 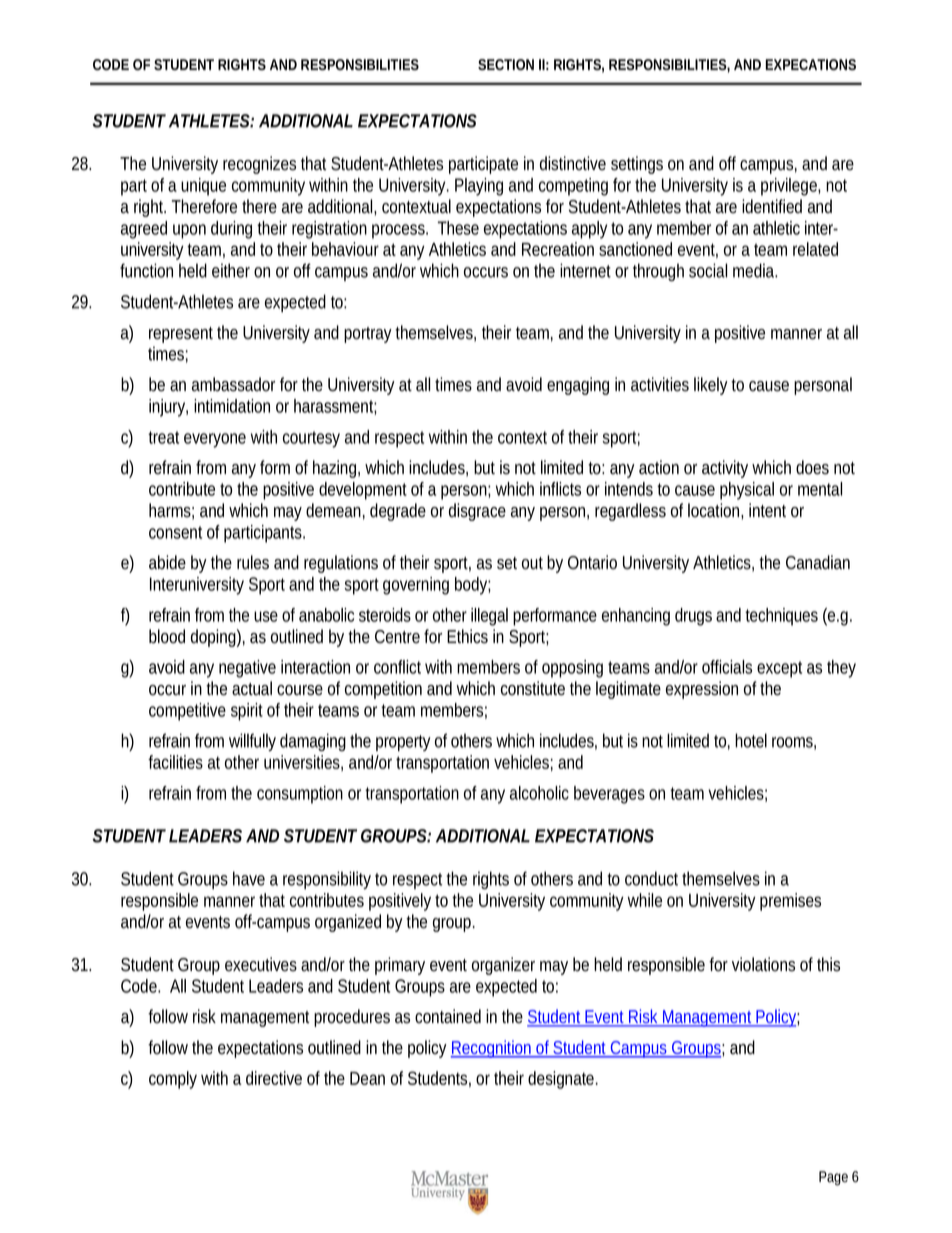 What do you see at coordinates (506, 64) in the page?
I see `SECTION` at bounding box center [506, 64].
